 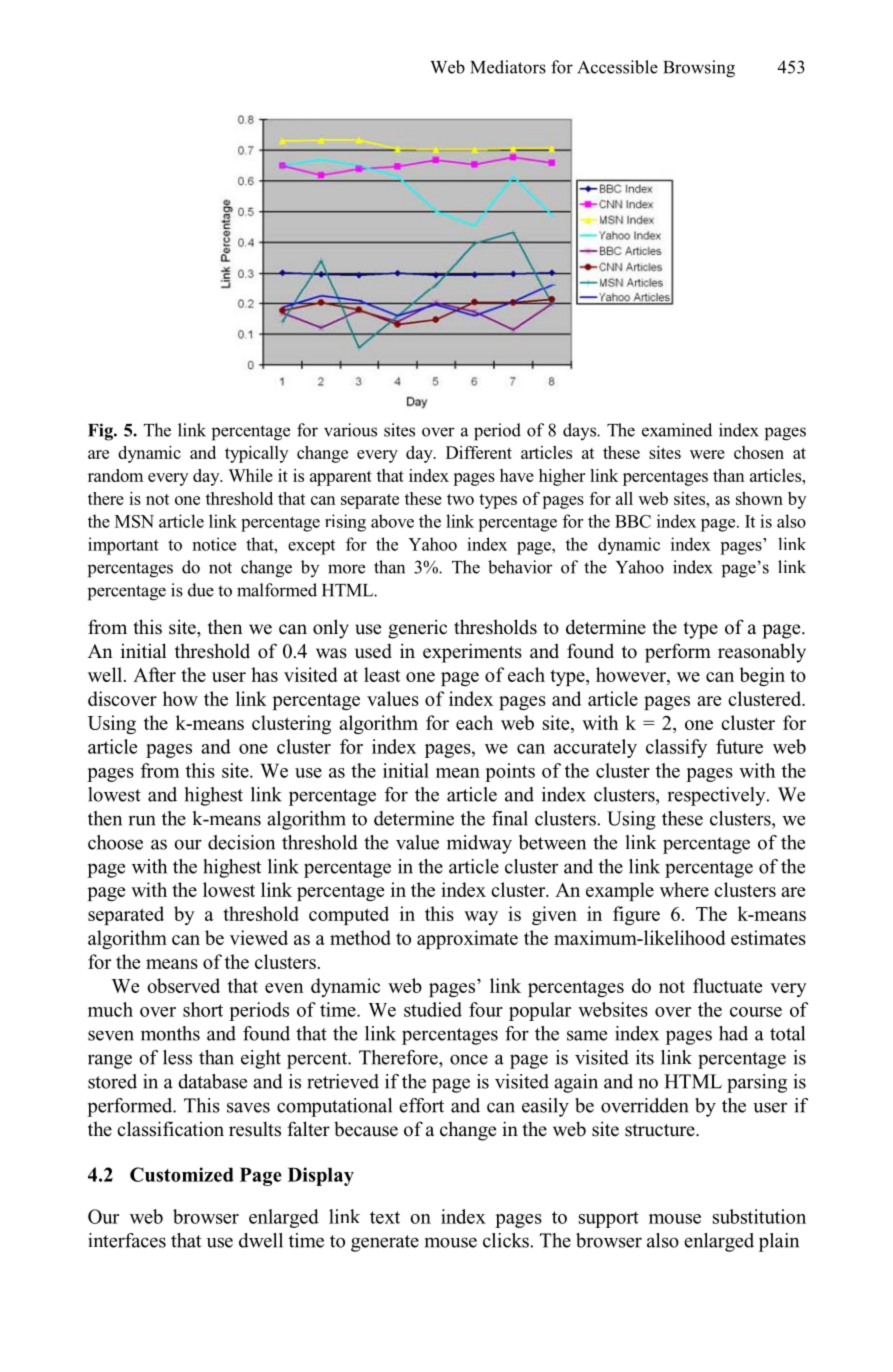 What do you see at coordinates (472, 653) in the screenshot?
I see `experiments` at bounding box center [472, 653].
